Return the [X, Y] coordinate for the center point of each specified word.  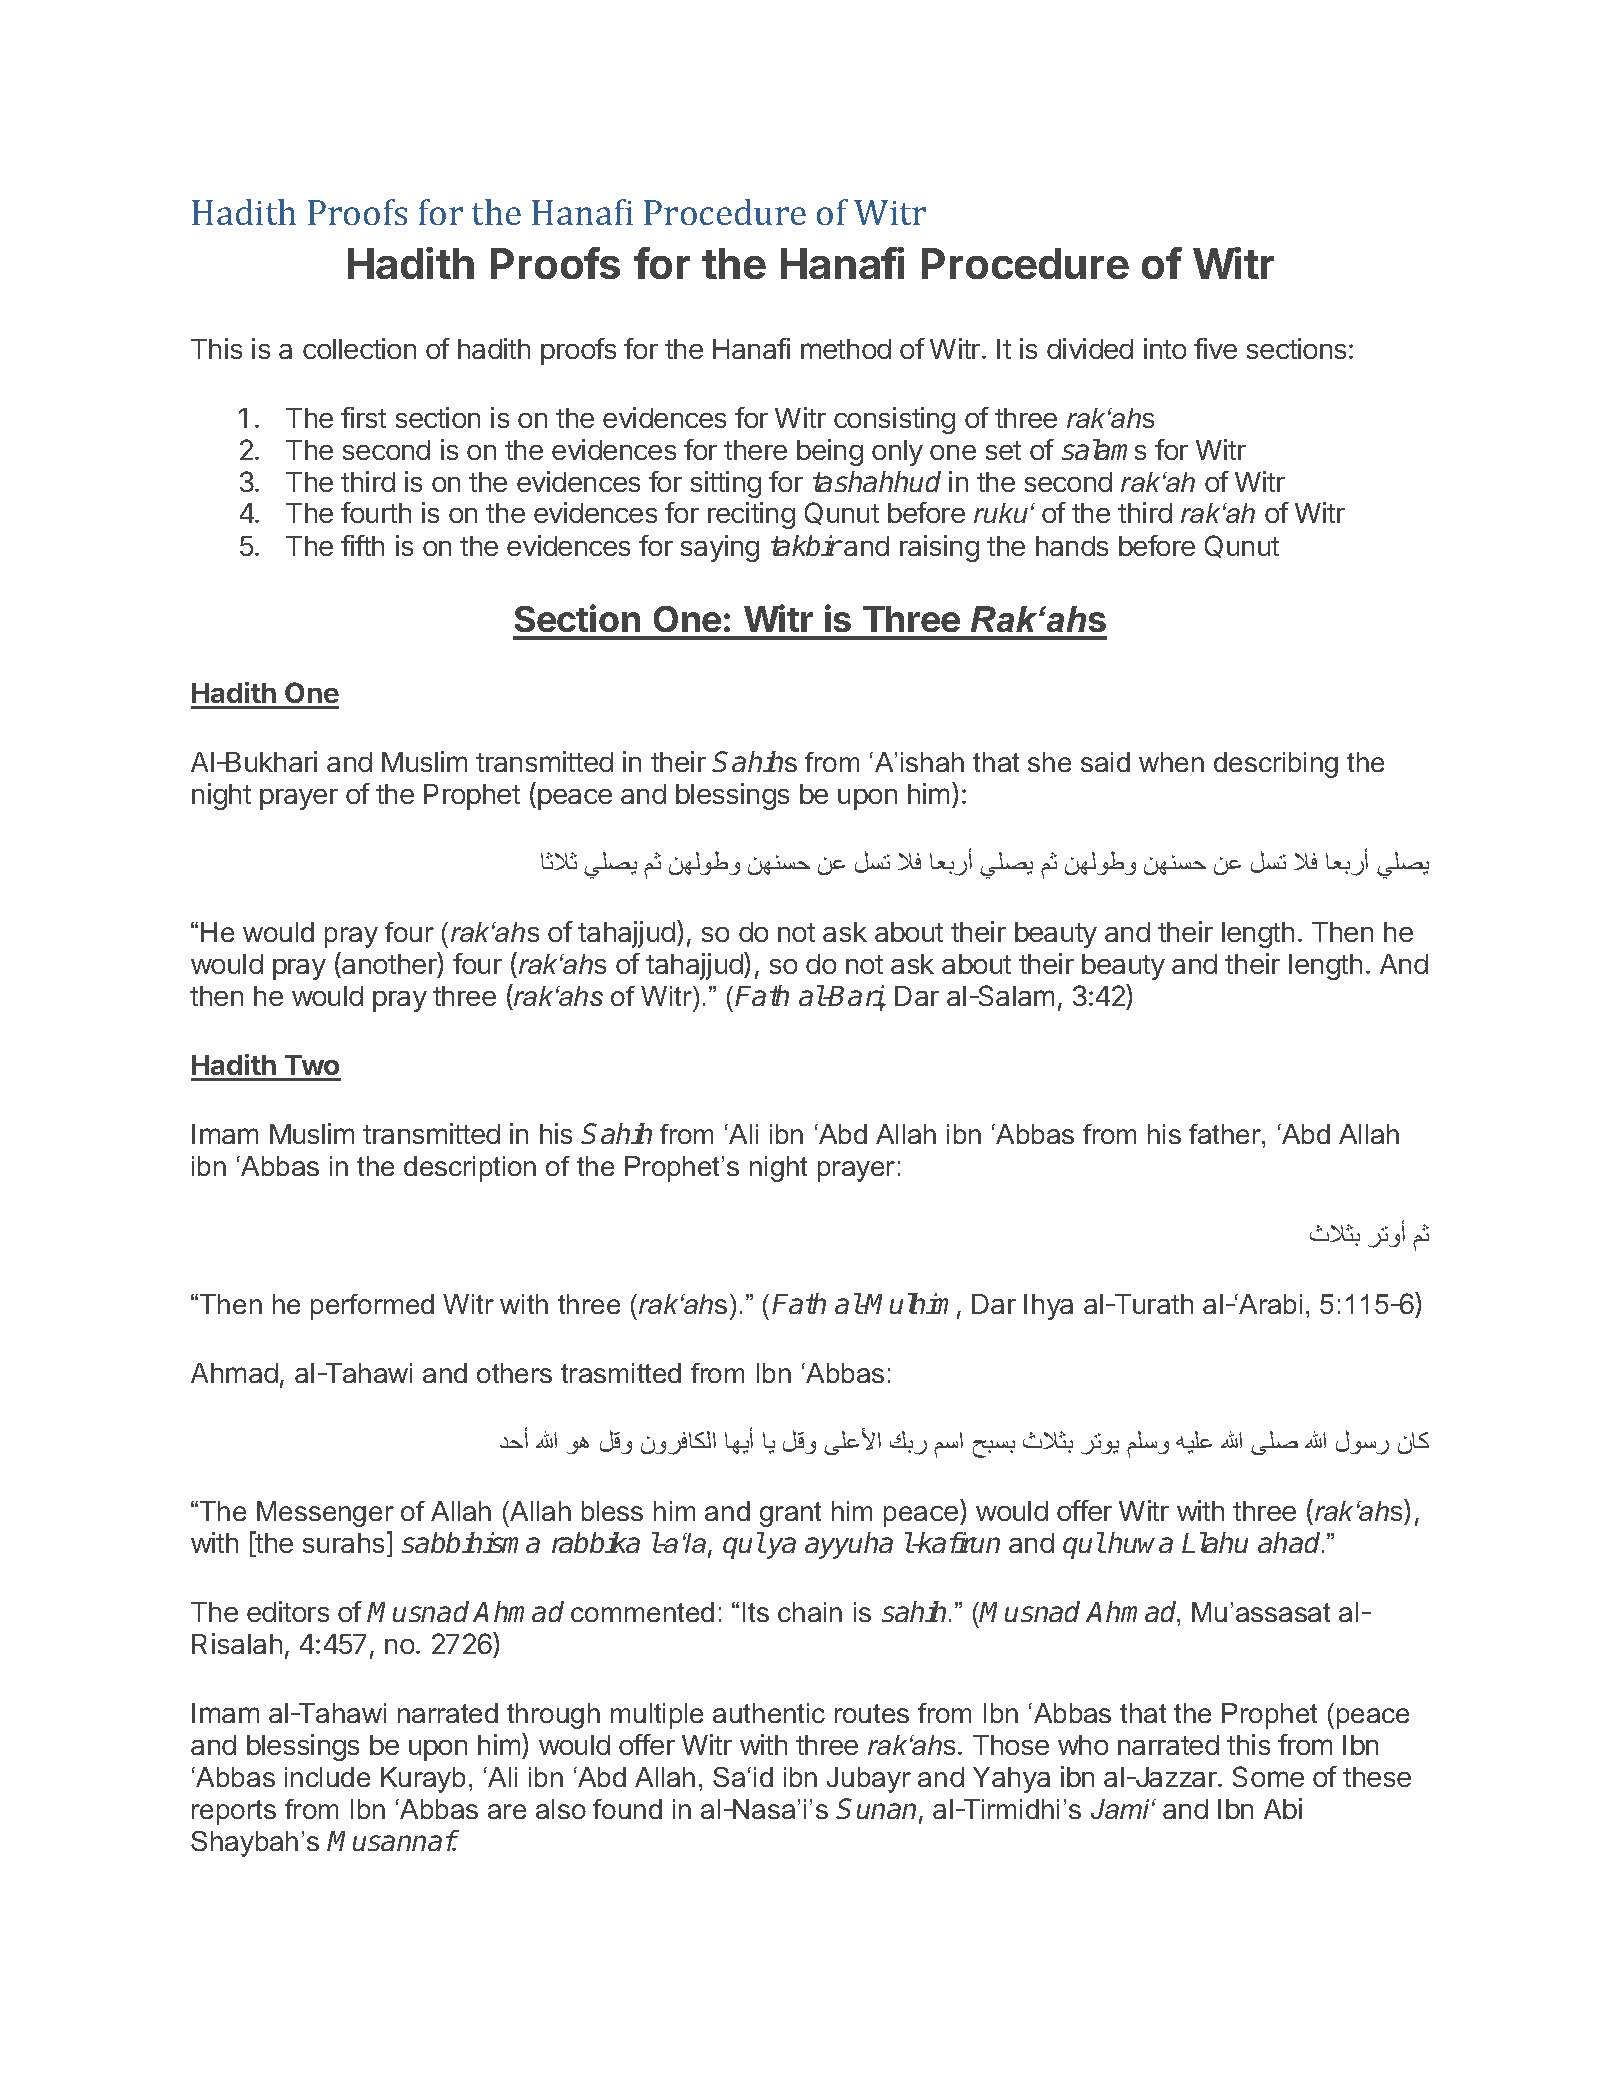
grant [790, 1514]
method [846, 349]
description [470, 1169]
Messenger [325, 1514]
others [514, 1373]
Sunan [878, 1810]
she [1049, 762]
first [363, 417]
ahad [1291, 1542]
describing [1276, 765]
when [1171, 762]
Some [1268, 1776]
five [1215, 348]
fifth [362, 545]
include [327, 1777]
